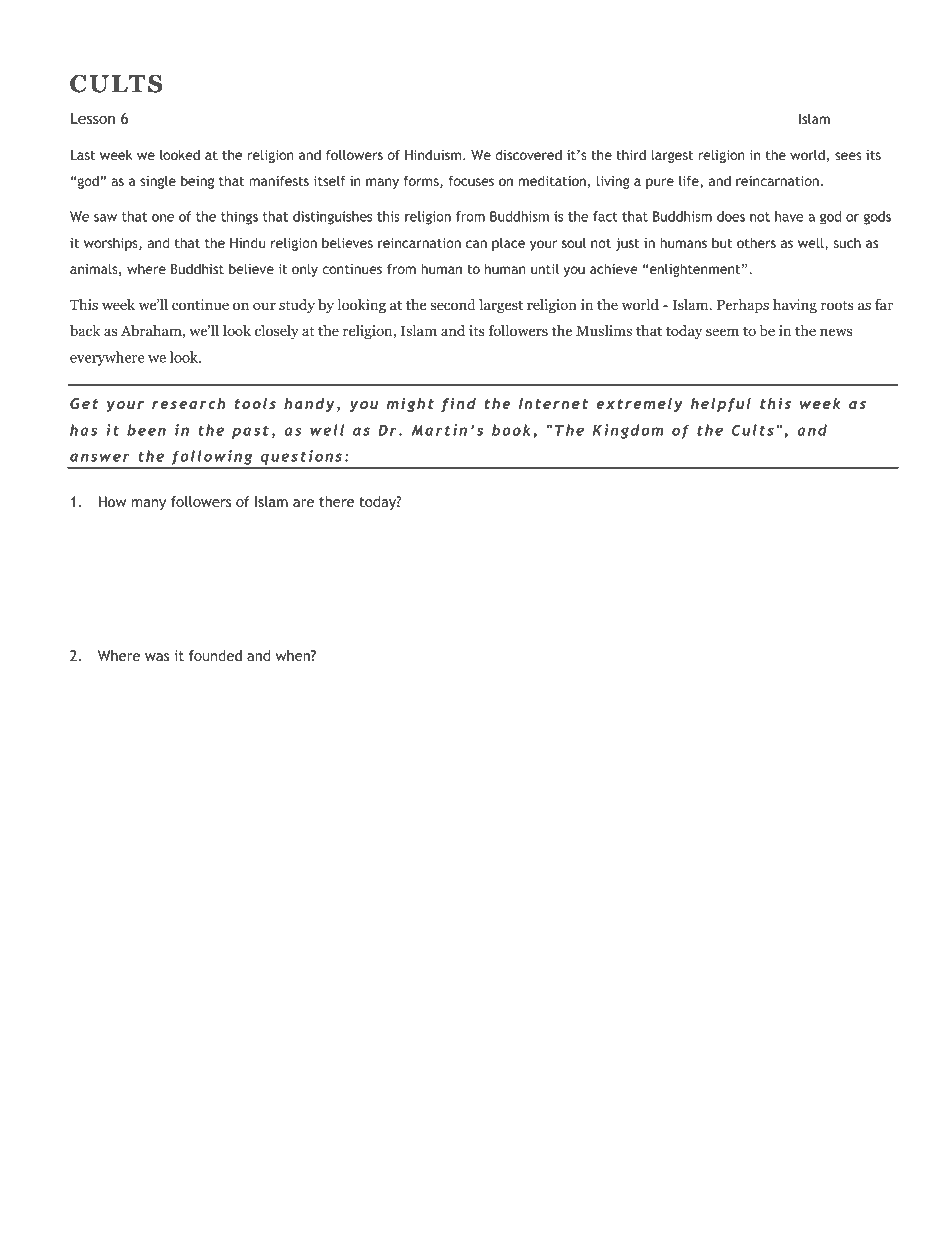  Describe the element at coordinates (336, 501) in the page. I see `there` at that location.
